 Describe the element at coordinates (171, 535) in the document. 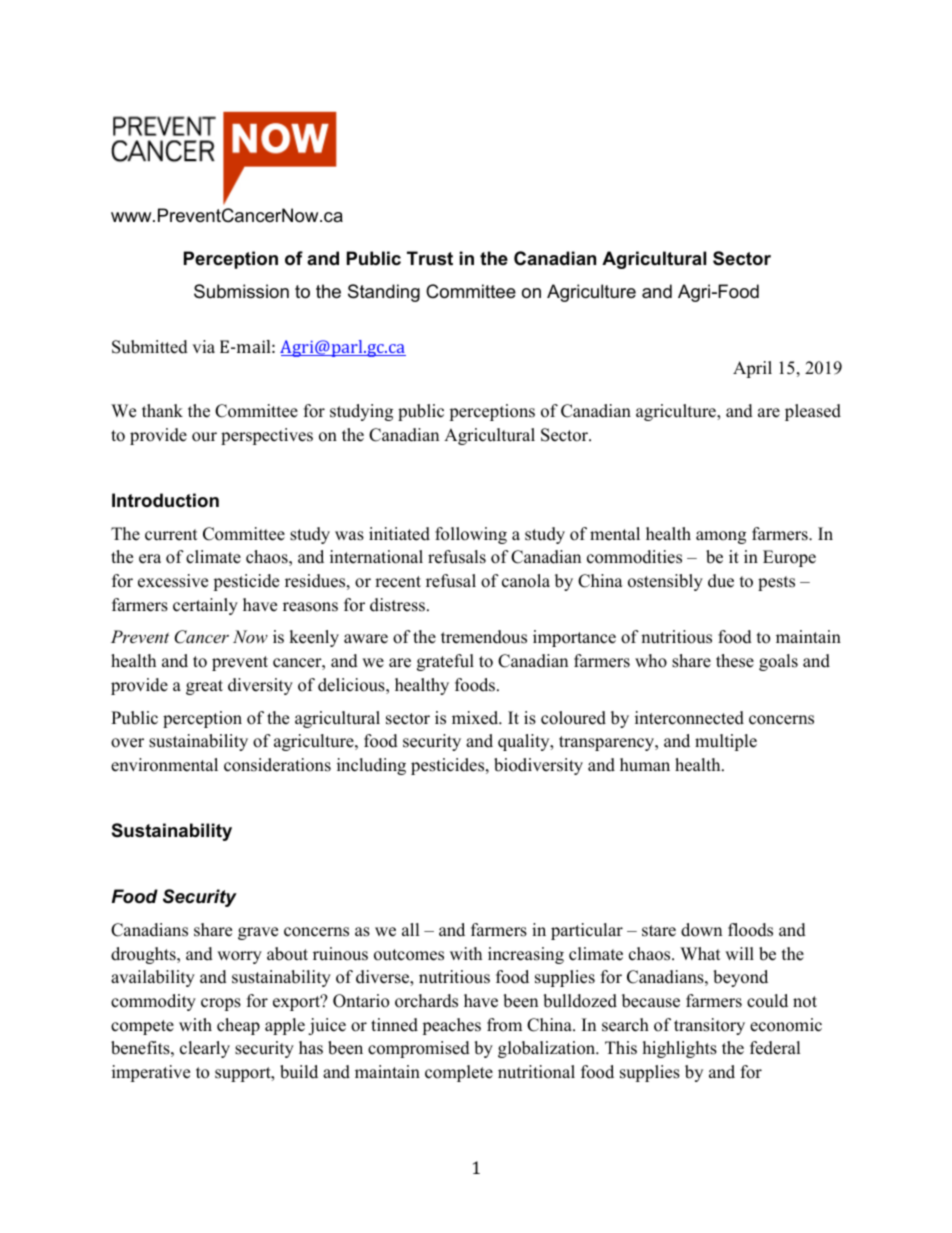

I see `current` at that location.
